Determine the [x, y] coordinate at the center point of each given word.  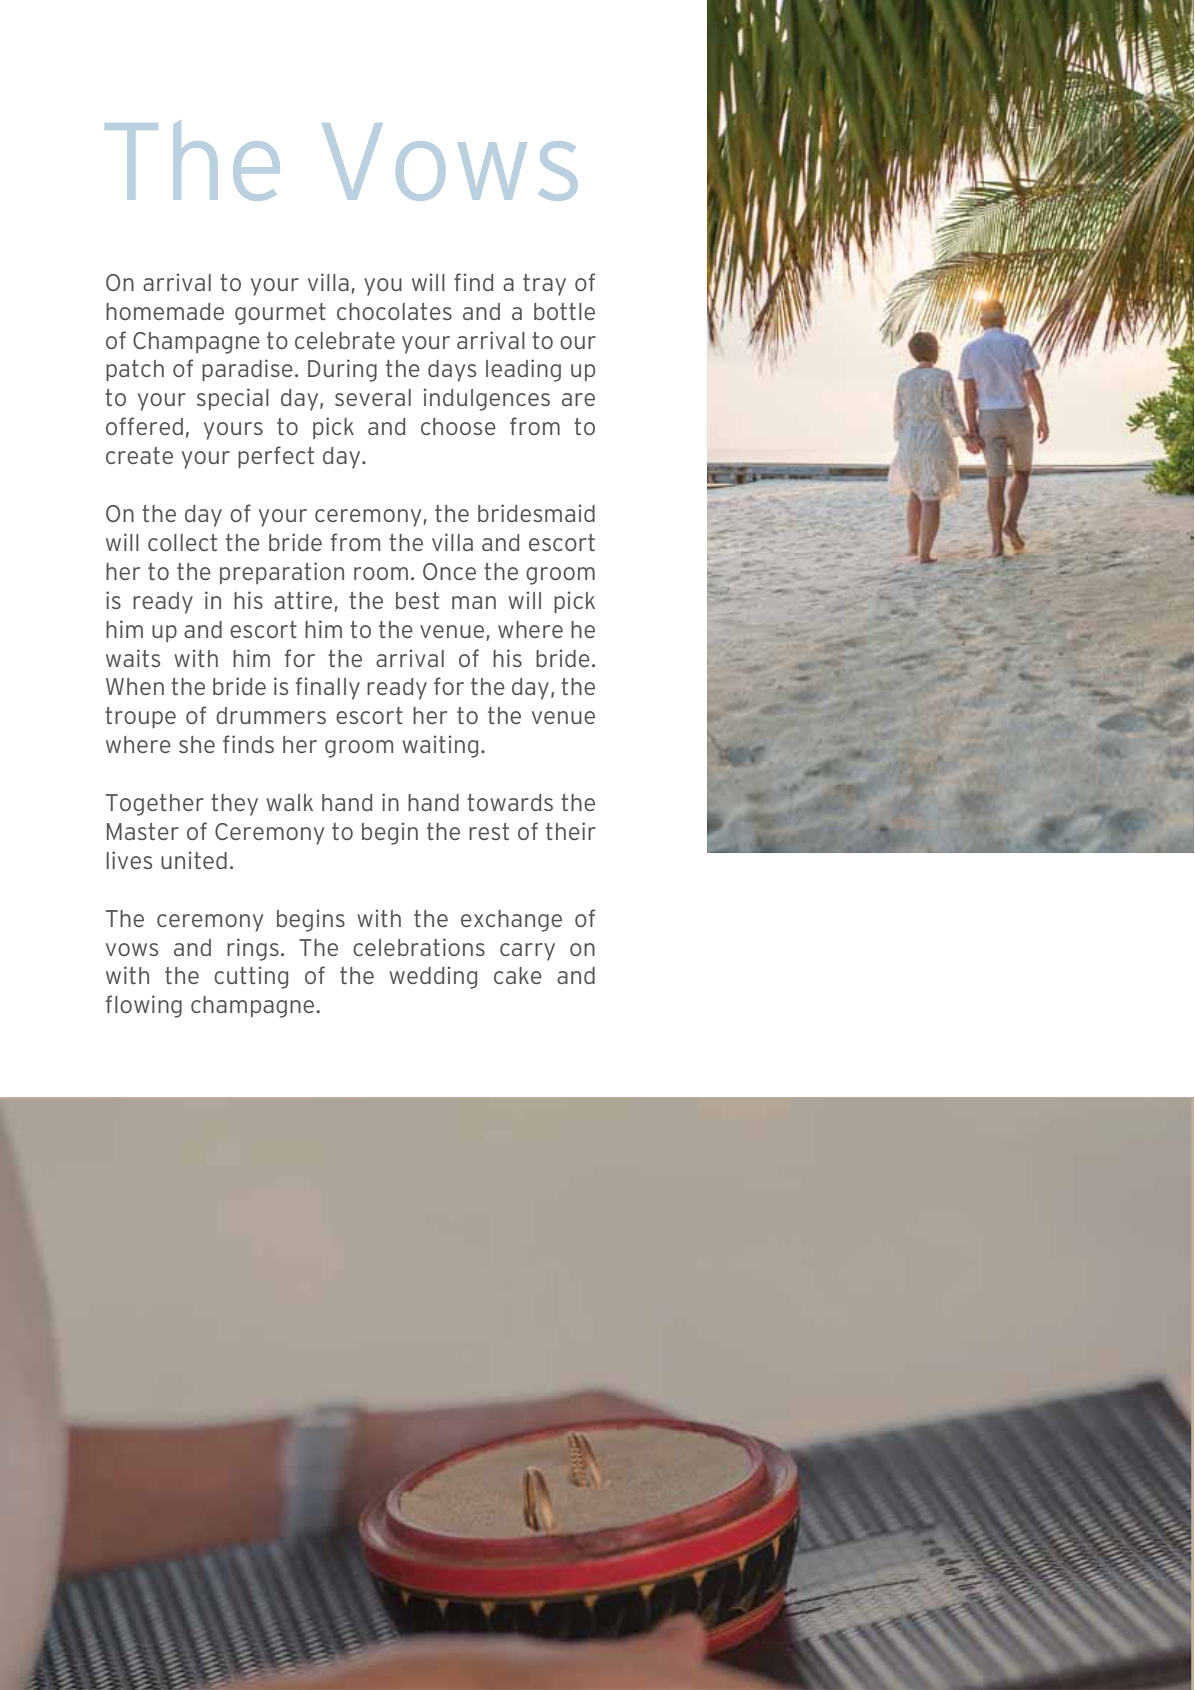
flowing [144, 1006]
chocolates [394, 311]
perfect [276, 457]
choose [458, 426]
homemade [165, 311]
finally [328, 688]
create [139, 455]
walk [289, 802]
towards [510, 802]
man [474, 602]
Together [155, 805]
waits [133, 658]
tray [544, 285]
